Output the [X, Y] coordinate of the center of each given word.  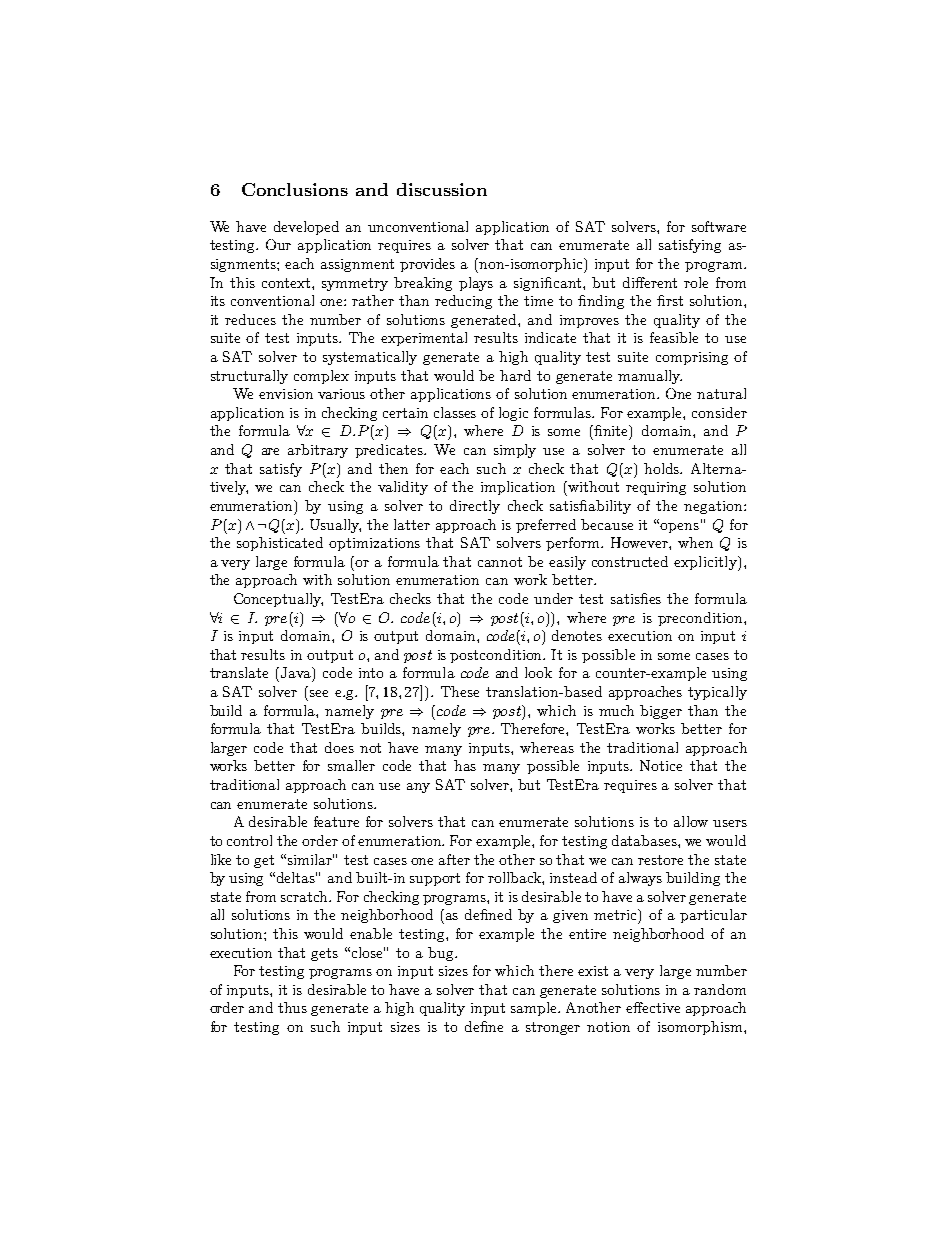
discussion [442, 189]
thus [292, 1007]
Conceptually [278, 600]
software [719, 226]
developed [306, 228]
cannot [500, 562]
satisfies [636, 598]
